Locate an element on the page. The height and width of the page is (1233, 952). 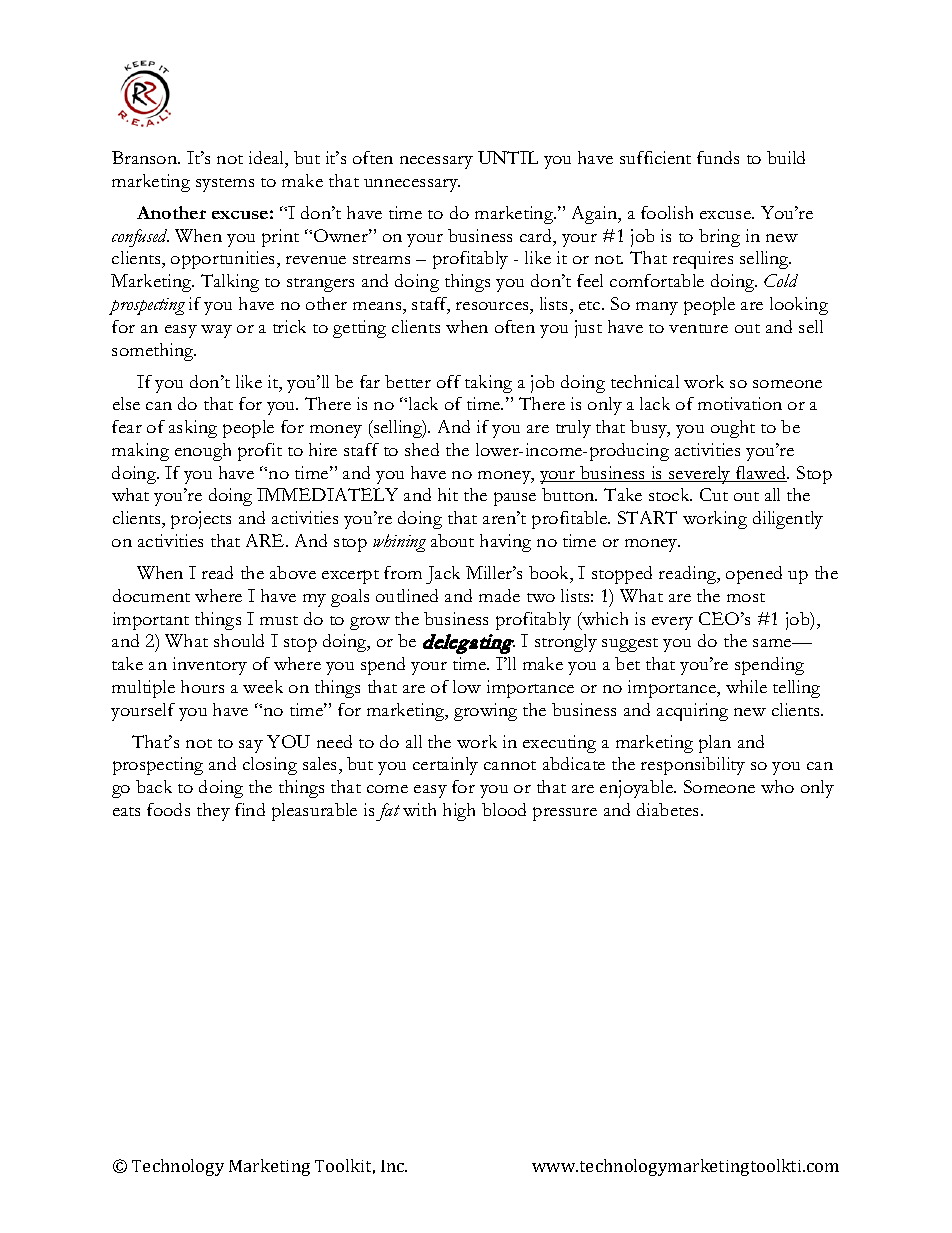
UNTIL is located at coordinates (508, 157).
